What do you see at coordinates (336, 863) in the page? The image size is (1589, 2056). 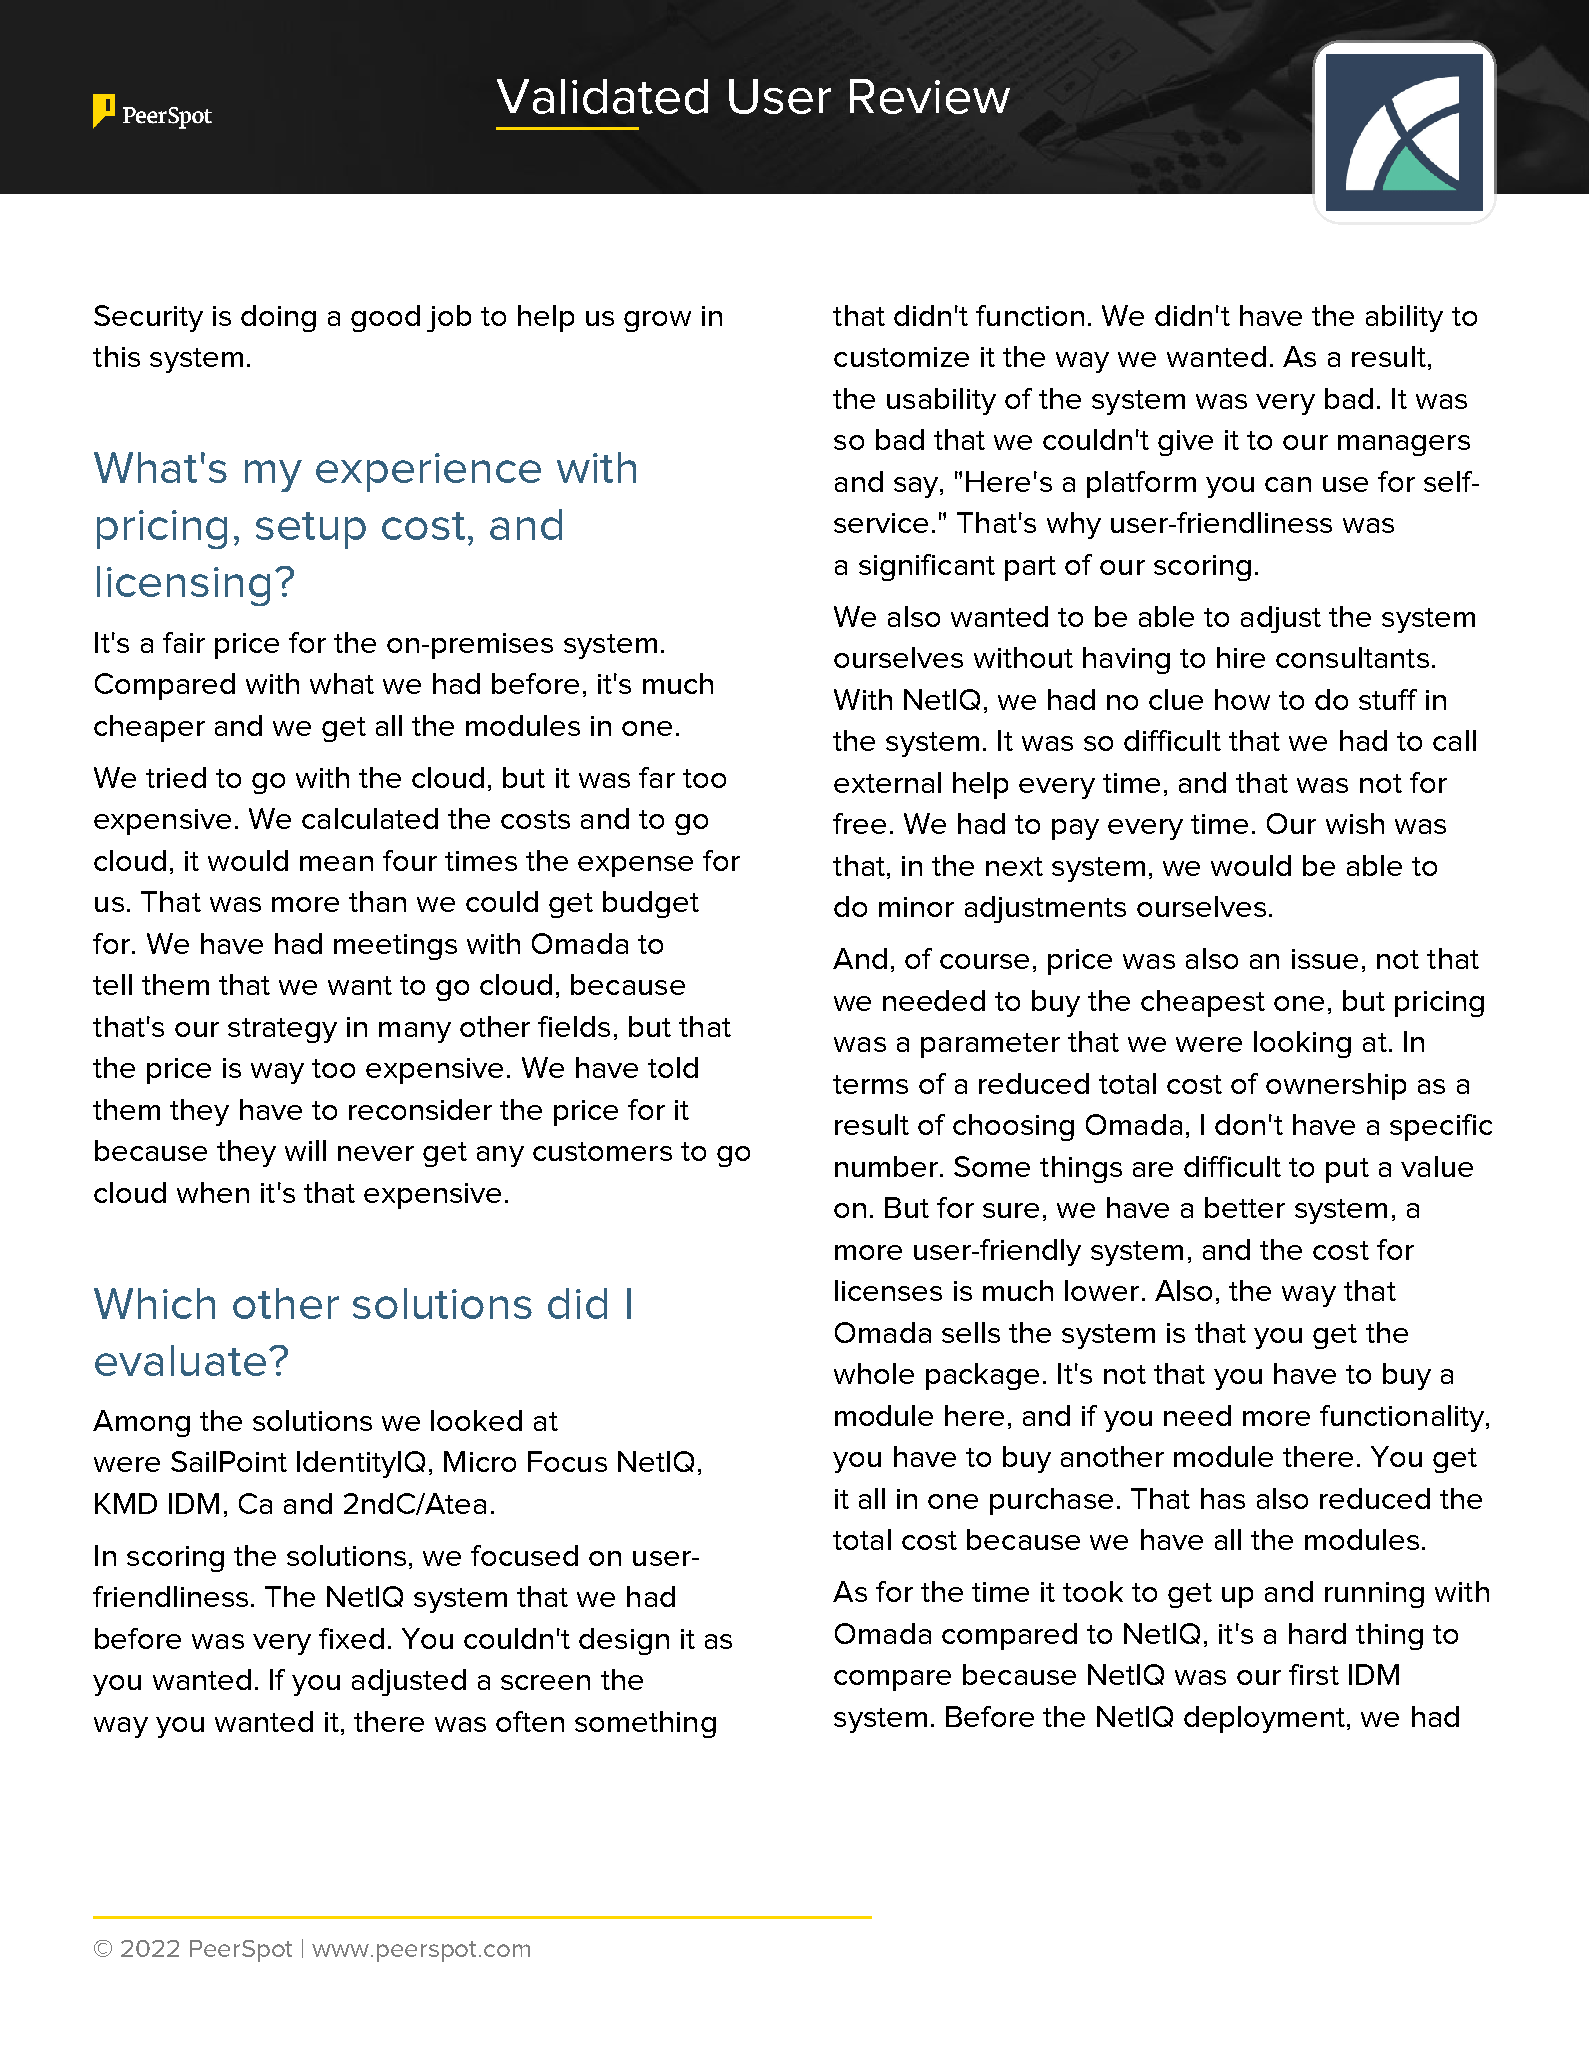 I see `mean` at bounding box center [336, 863].
